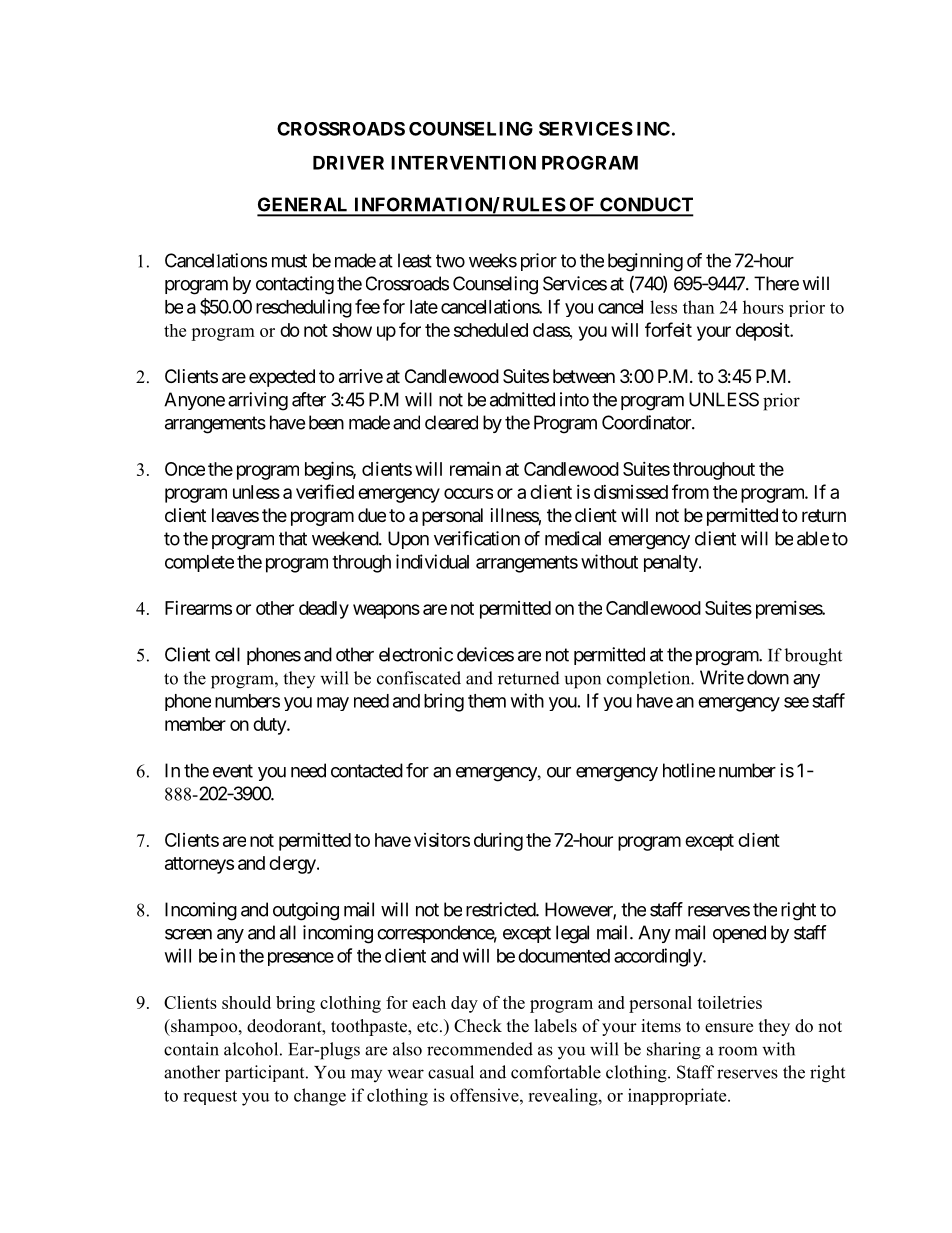 This screenshot has height=1233, width=952. Describe the element at coordinates (324, 610) in the screenshot. I see `deadly` at that location.
